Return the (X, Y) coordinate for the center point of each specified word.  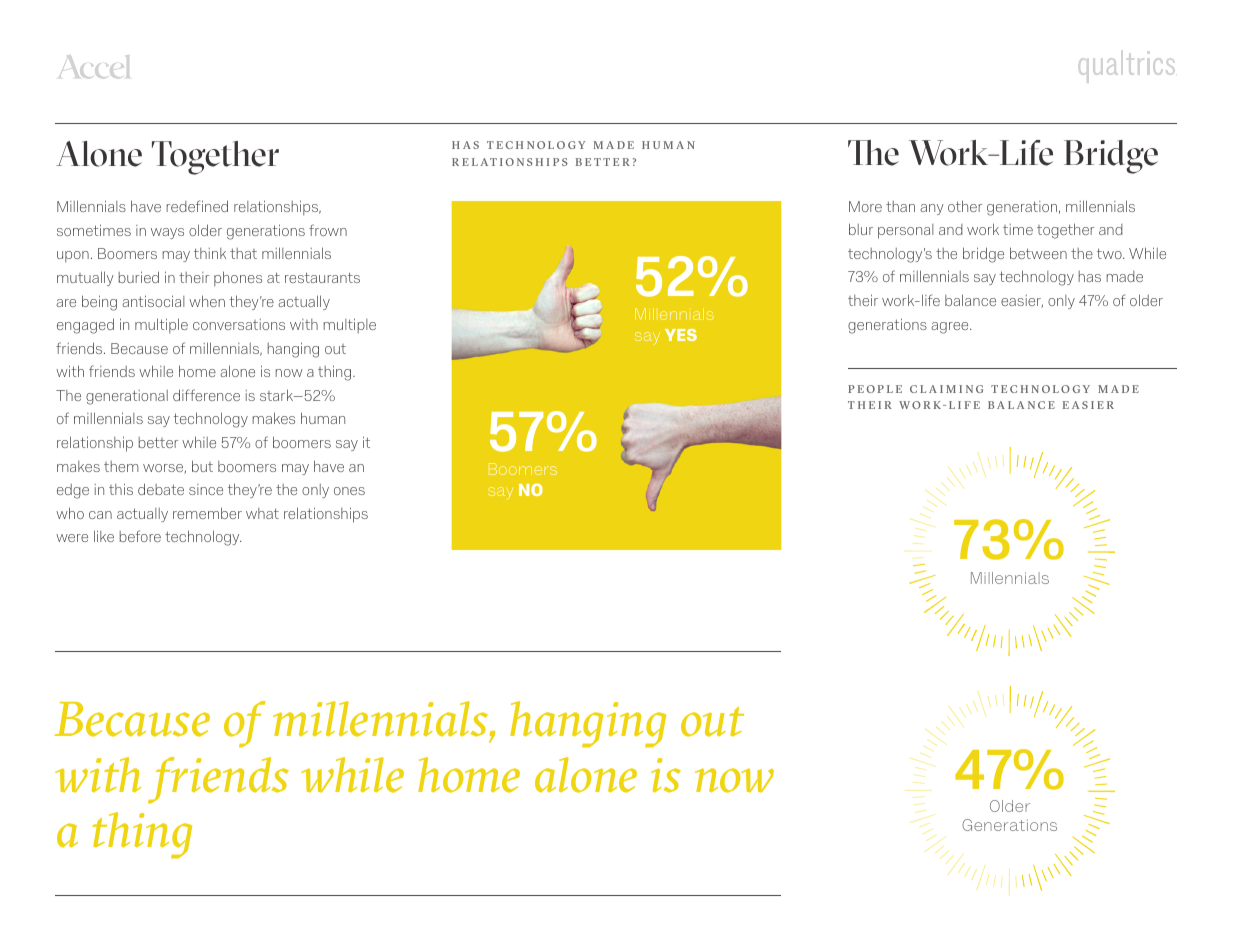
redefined (197, 206)
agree (951, 328)
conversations (239, 324)
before (140, 536)
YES (681, 335)
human (323, 418)
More (865, 206)
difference (206, 395)
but (202, 466)
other (965, 206)
